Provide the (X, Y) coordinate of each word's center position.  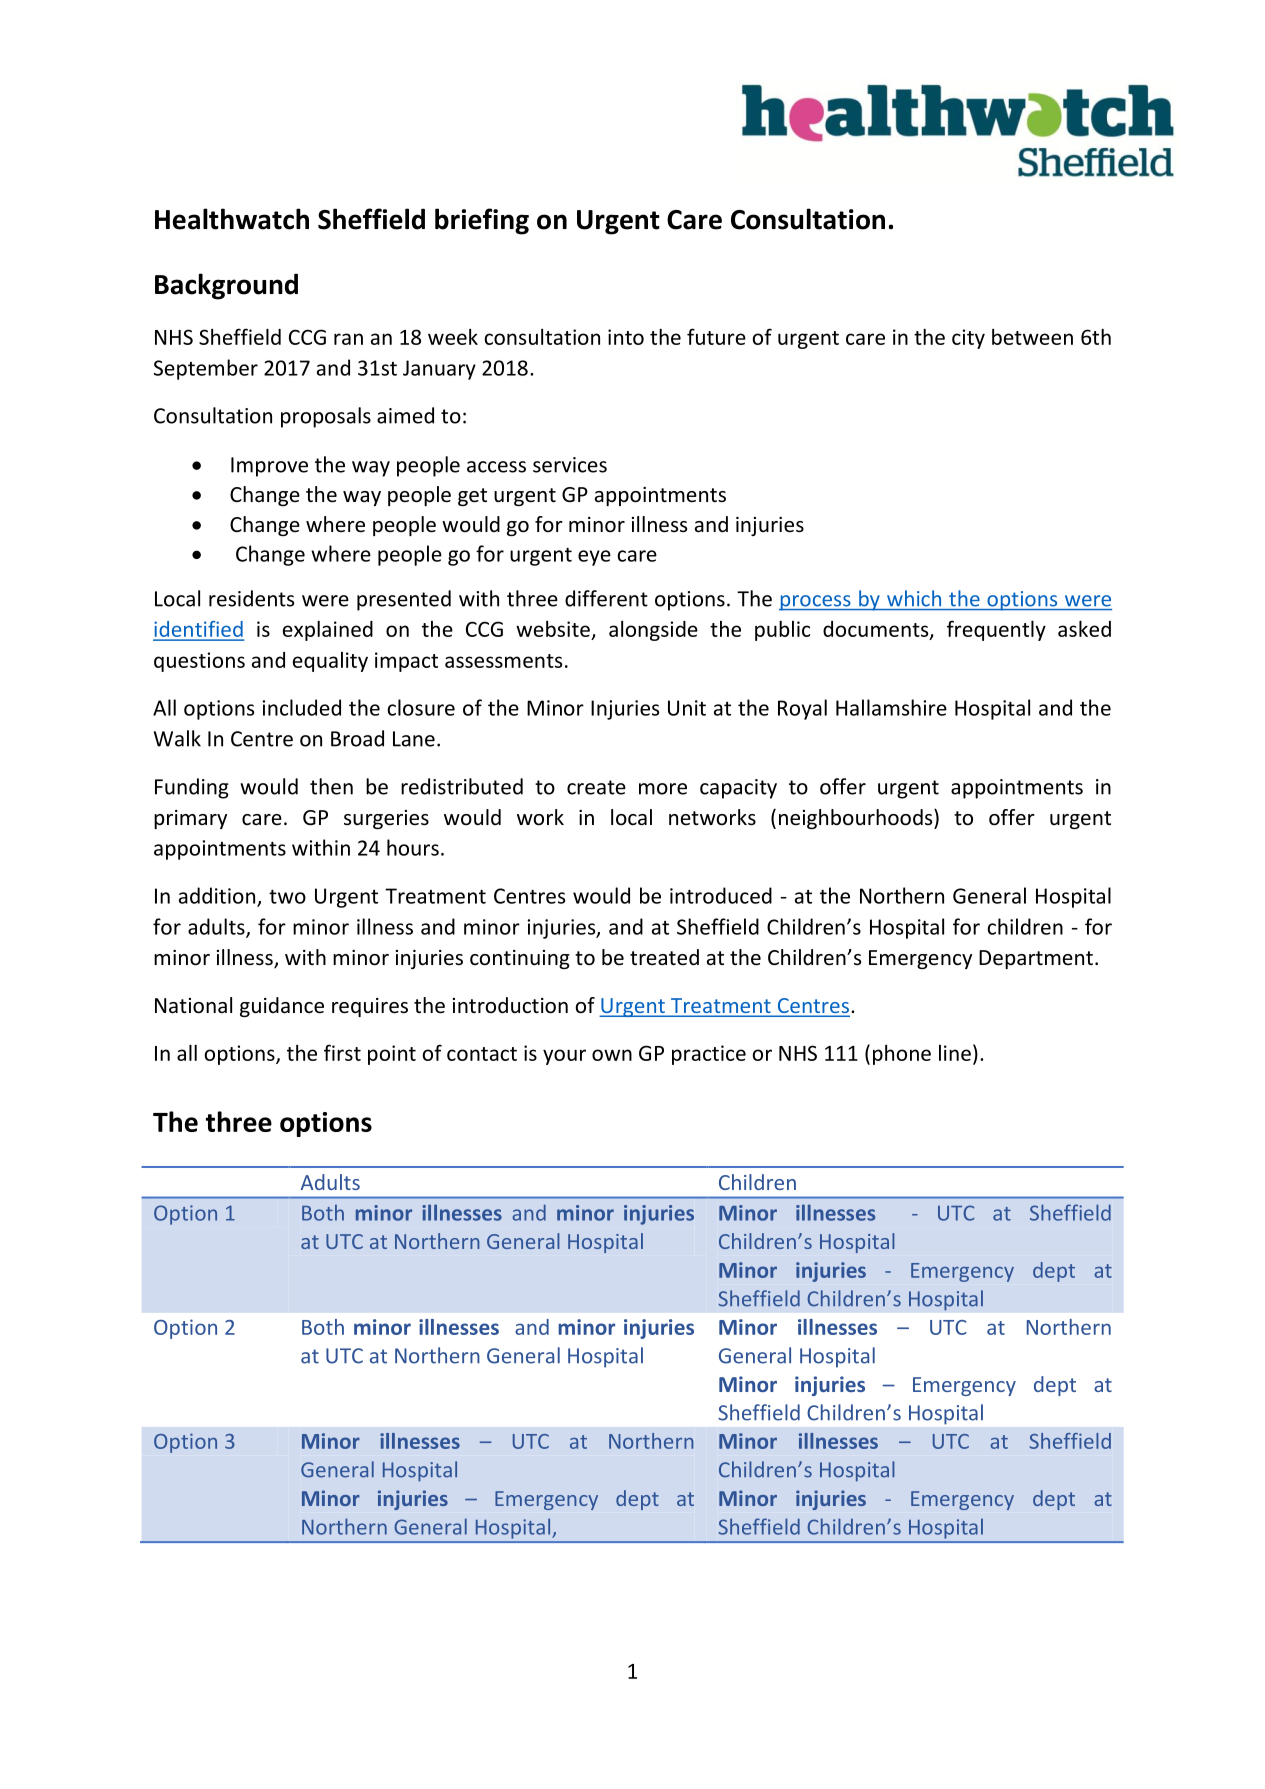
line (955, 1053)
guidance (282, 1007)
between (1032, 337)
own (612, 1055)
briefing (482, 221)
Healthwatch (232, 219)
